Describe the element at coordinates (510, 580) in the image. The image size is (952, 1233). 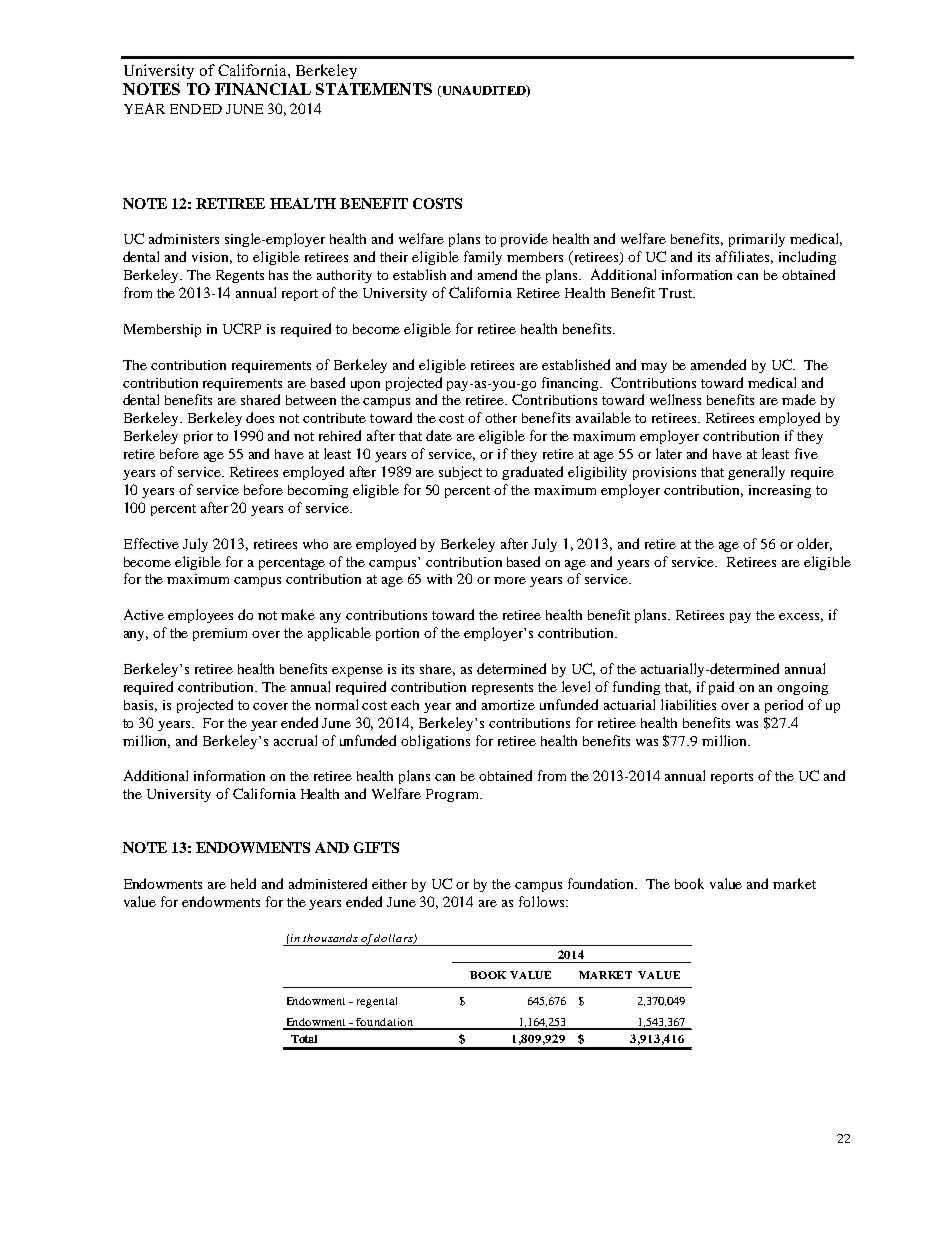
I see `more` at that location.
